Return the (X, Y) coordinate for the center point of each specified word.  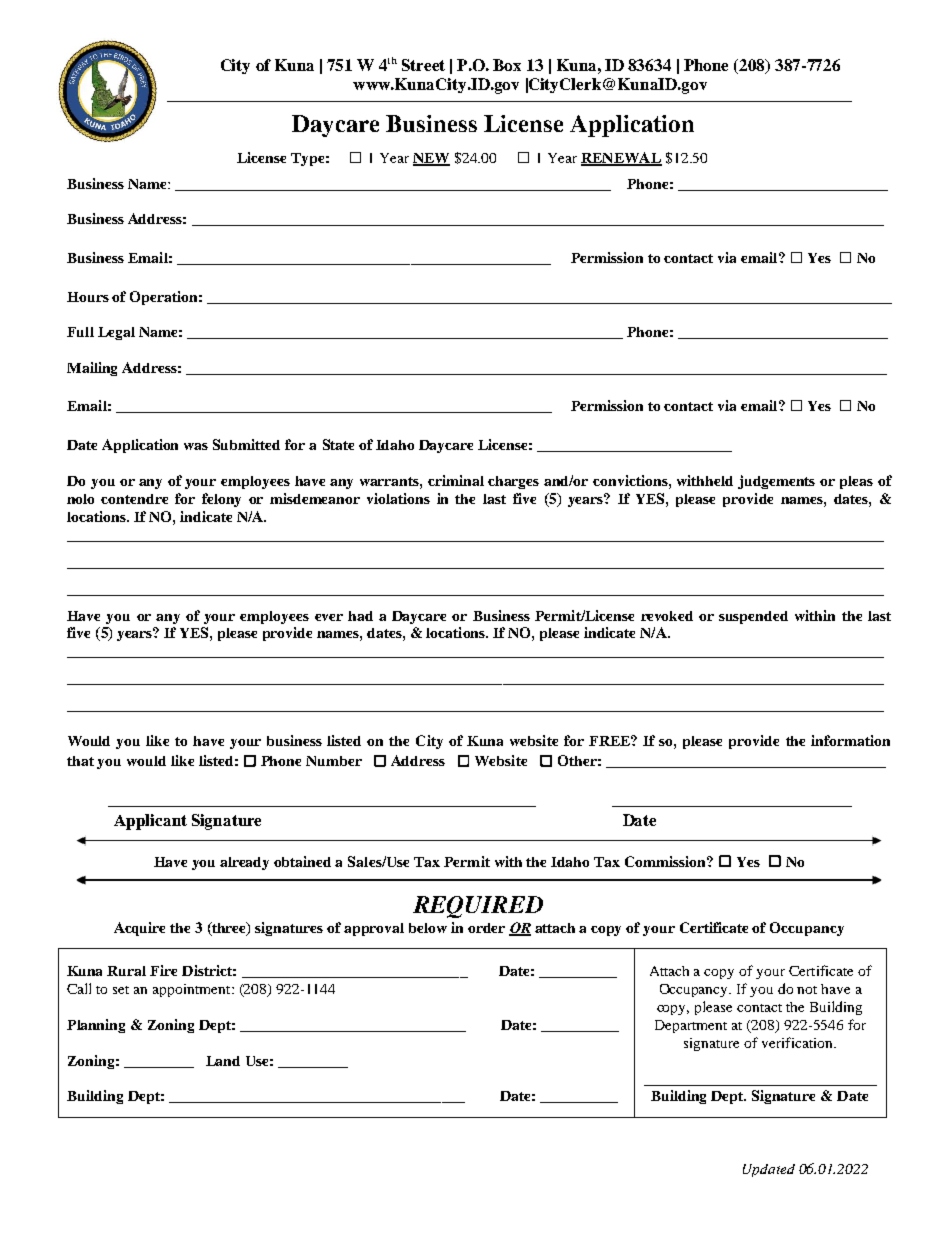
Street (423, 65)
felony (221, 500)
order (486, 928)
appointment (193, 990)
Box (507, 65)
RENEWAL (621, 158)
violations (398, 498)
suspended (753, 617)
